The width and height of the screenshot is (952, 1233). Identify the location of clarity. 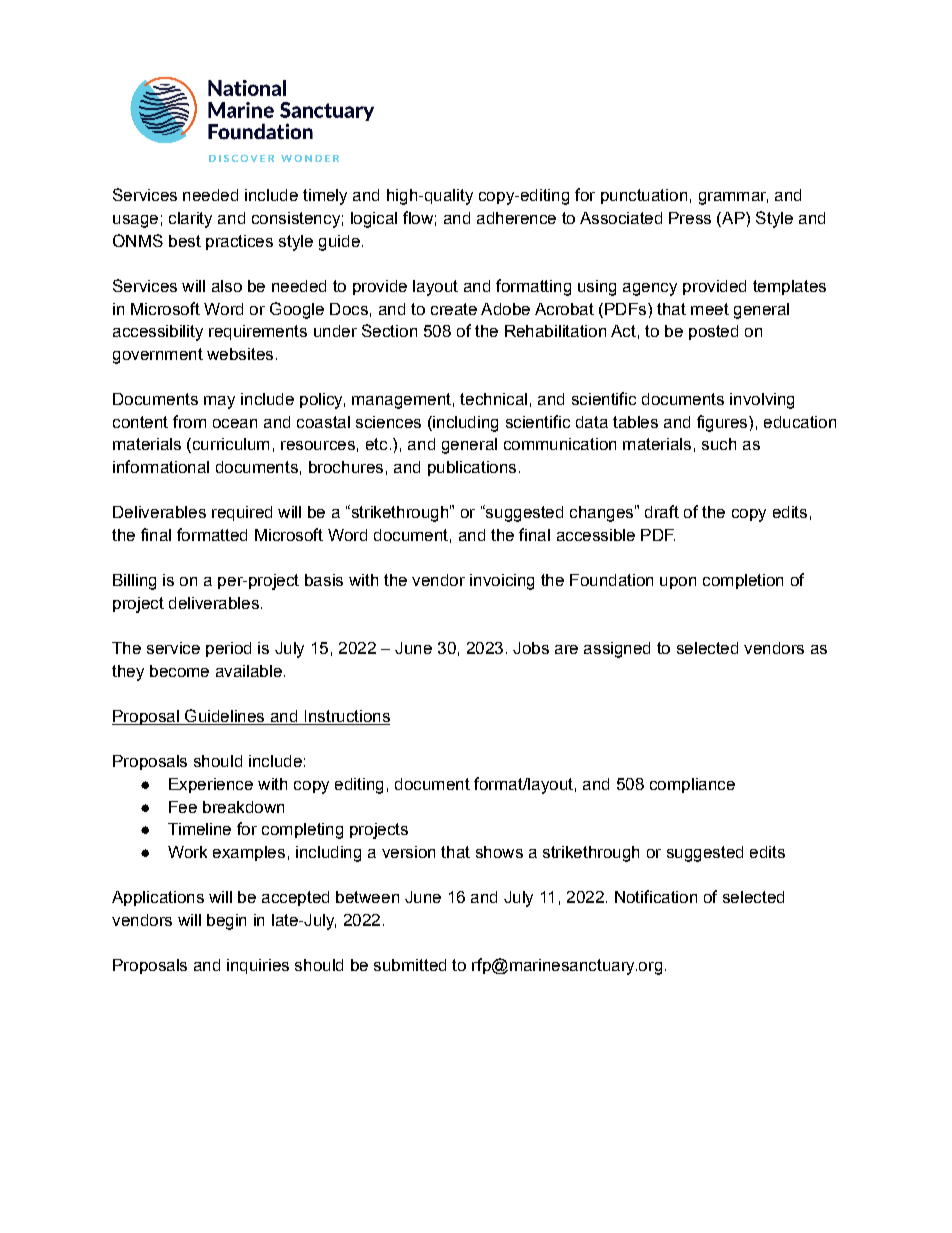
(190, 220).
